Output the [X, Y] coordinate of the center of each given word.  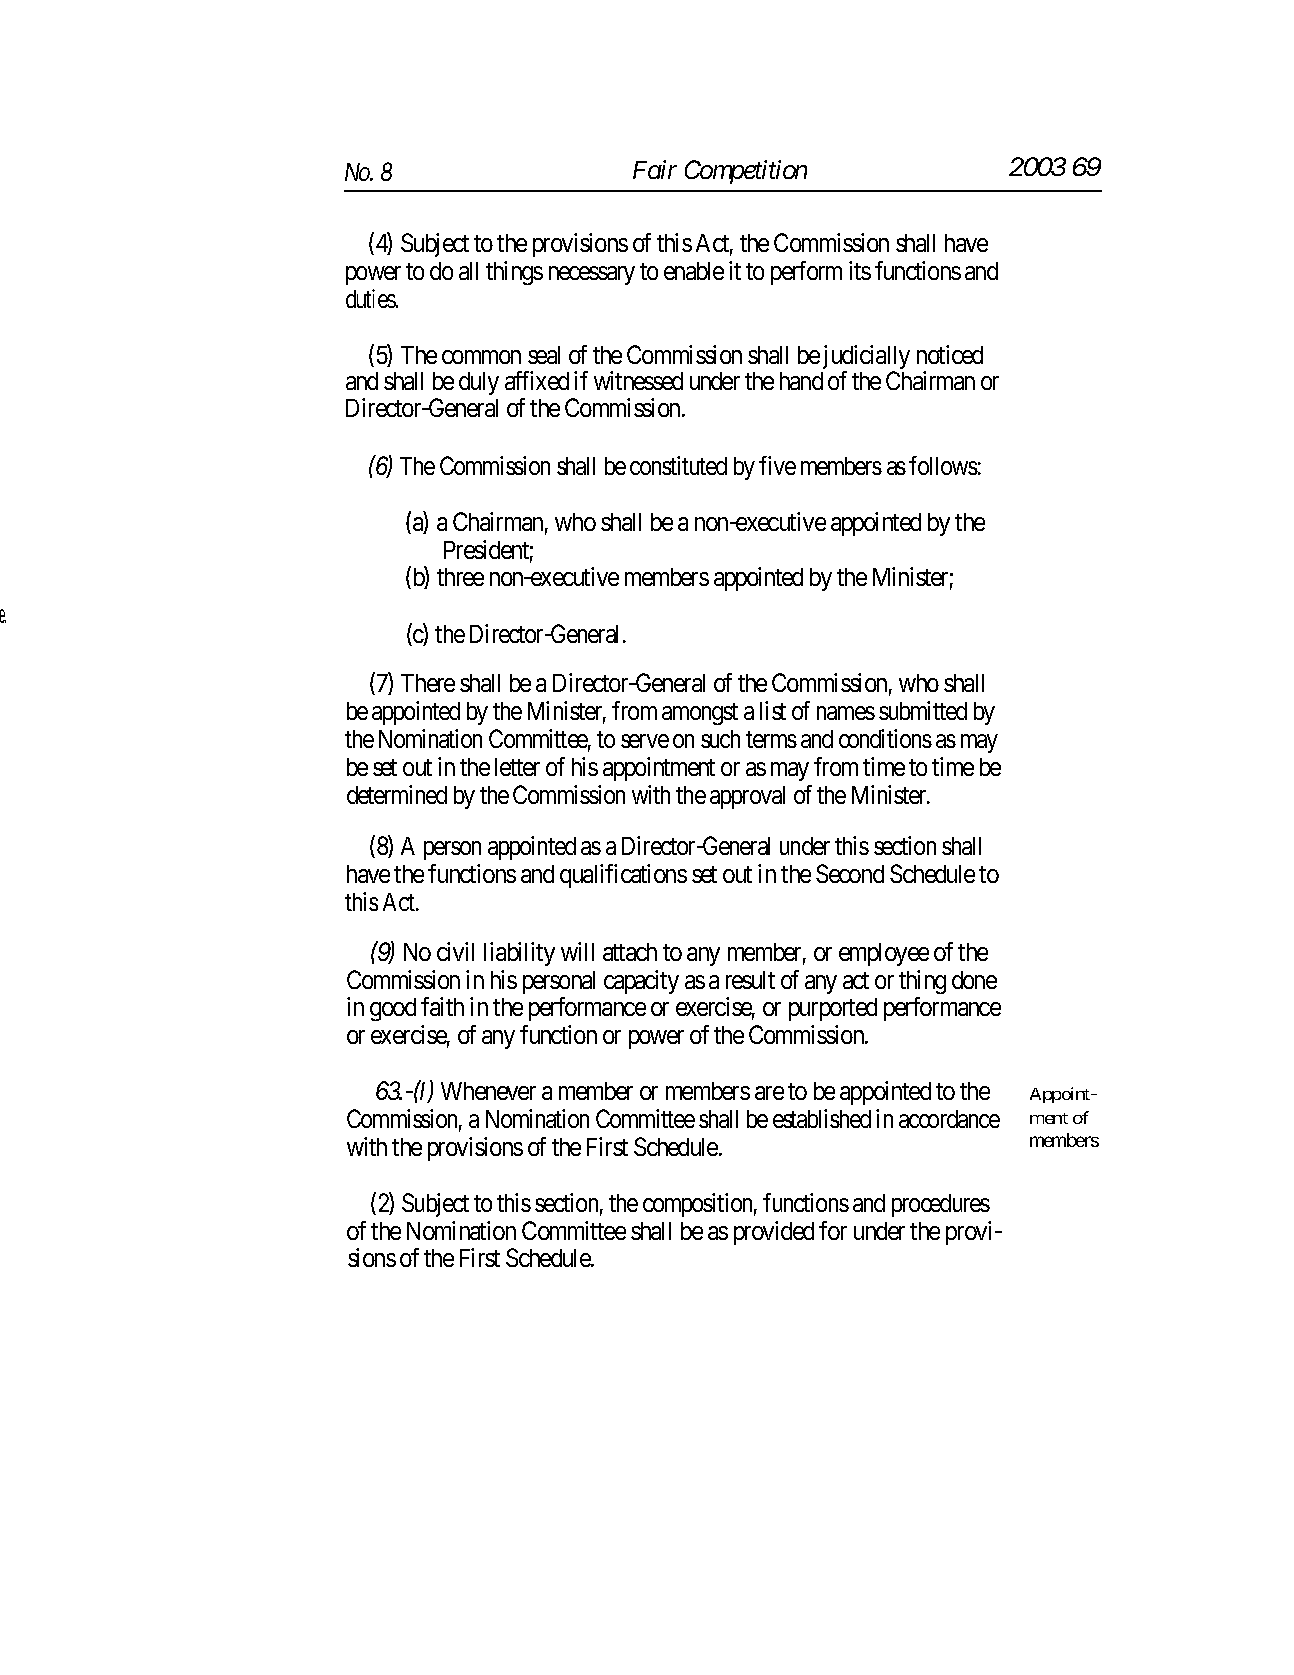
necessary [592, 276]
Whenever [488, 1091]
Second [850, 873]
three [460, 577]
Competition [746, 172]
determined [397, 794]
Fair [655, 170]
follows [943, 465]
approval [747, 797]
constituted [678, 465]
